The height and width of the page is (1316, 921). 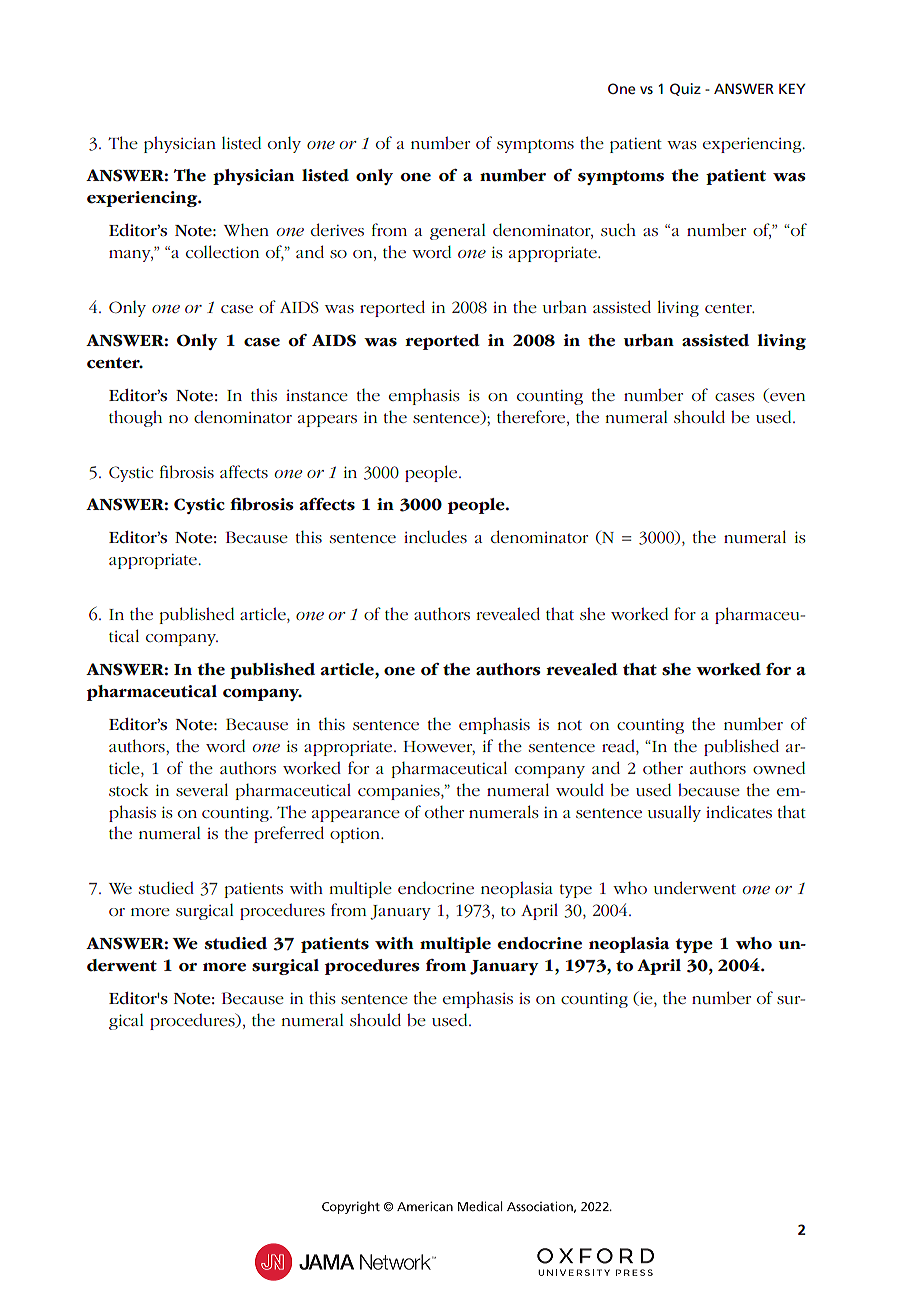 I want to click on such, so click(x=618, y=229).
